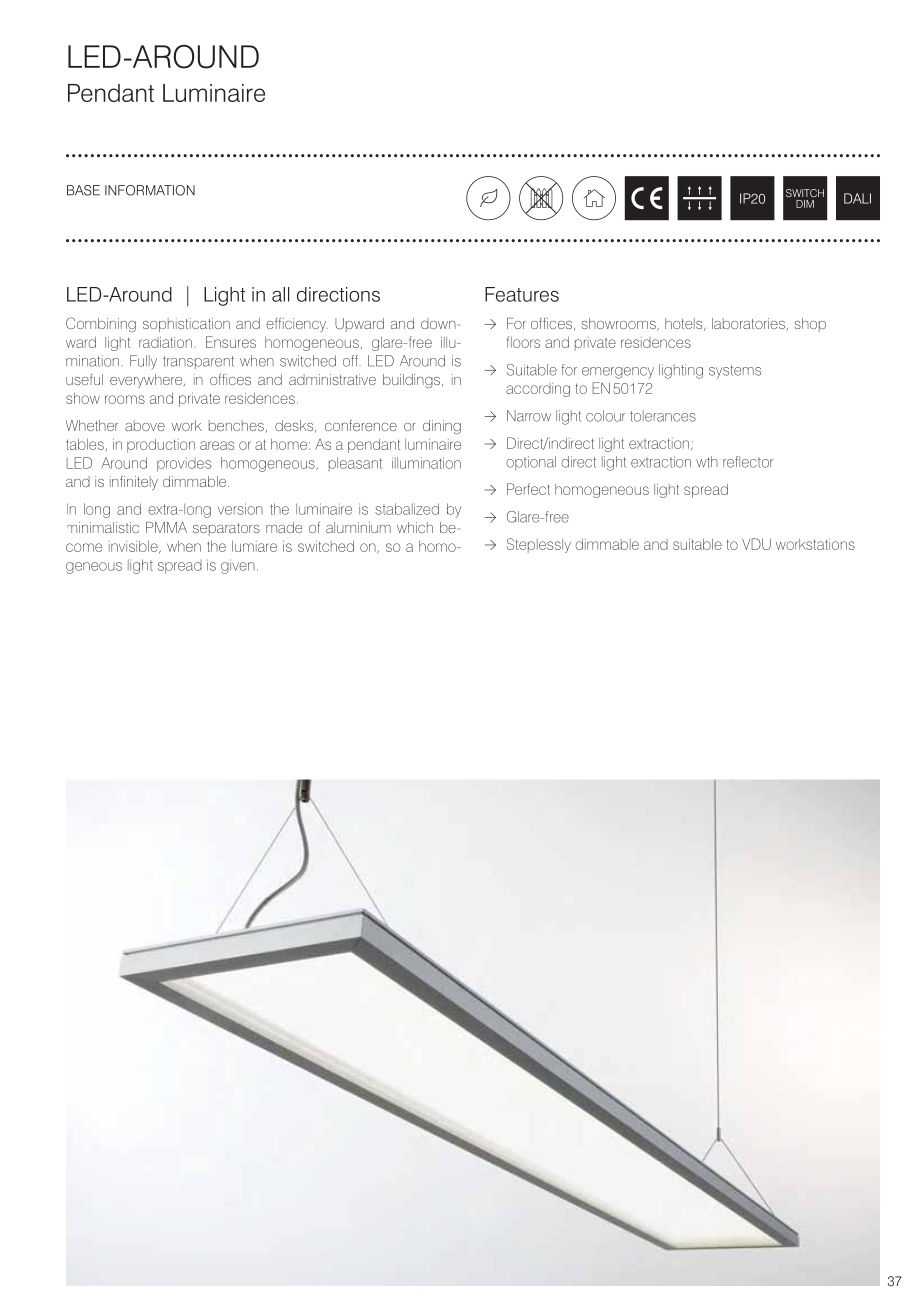 The width and height of the screenshot is (924, 1308). What do you see at coordinates (522, 294) in the screenshot?
I see `Features` at bounding box center [522, 294].
